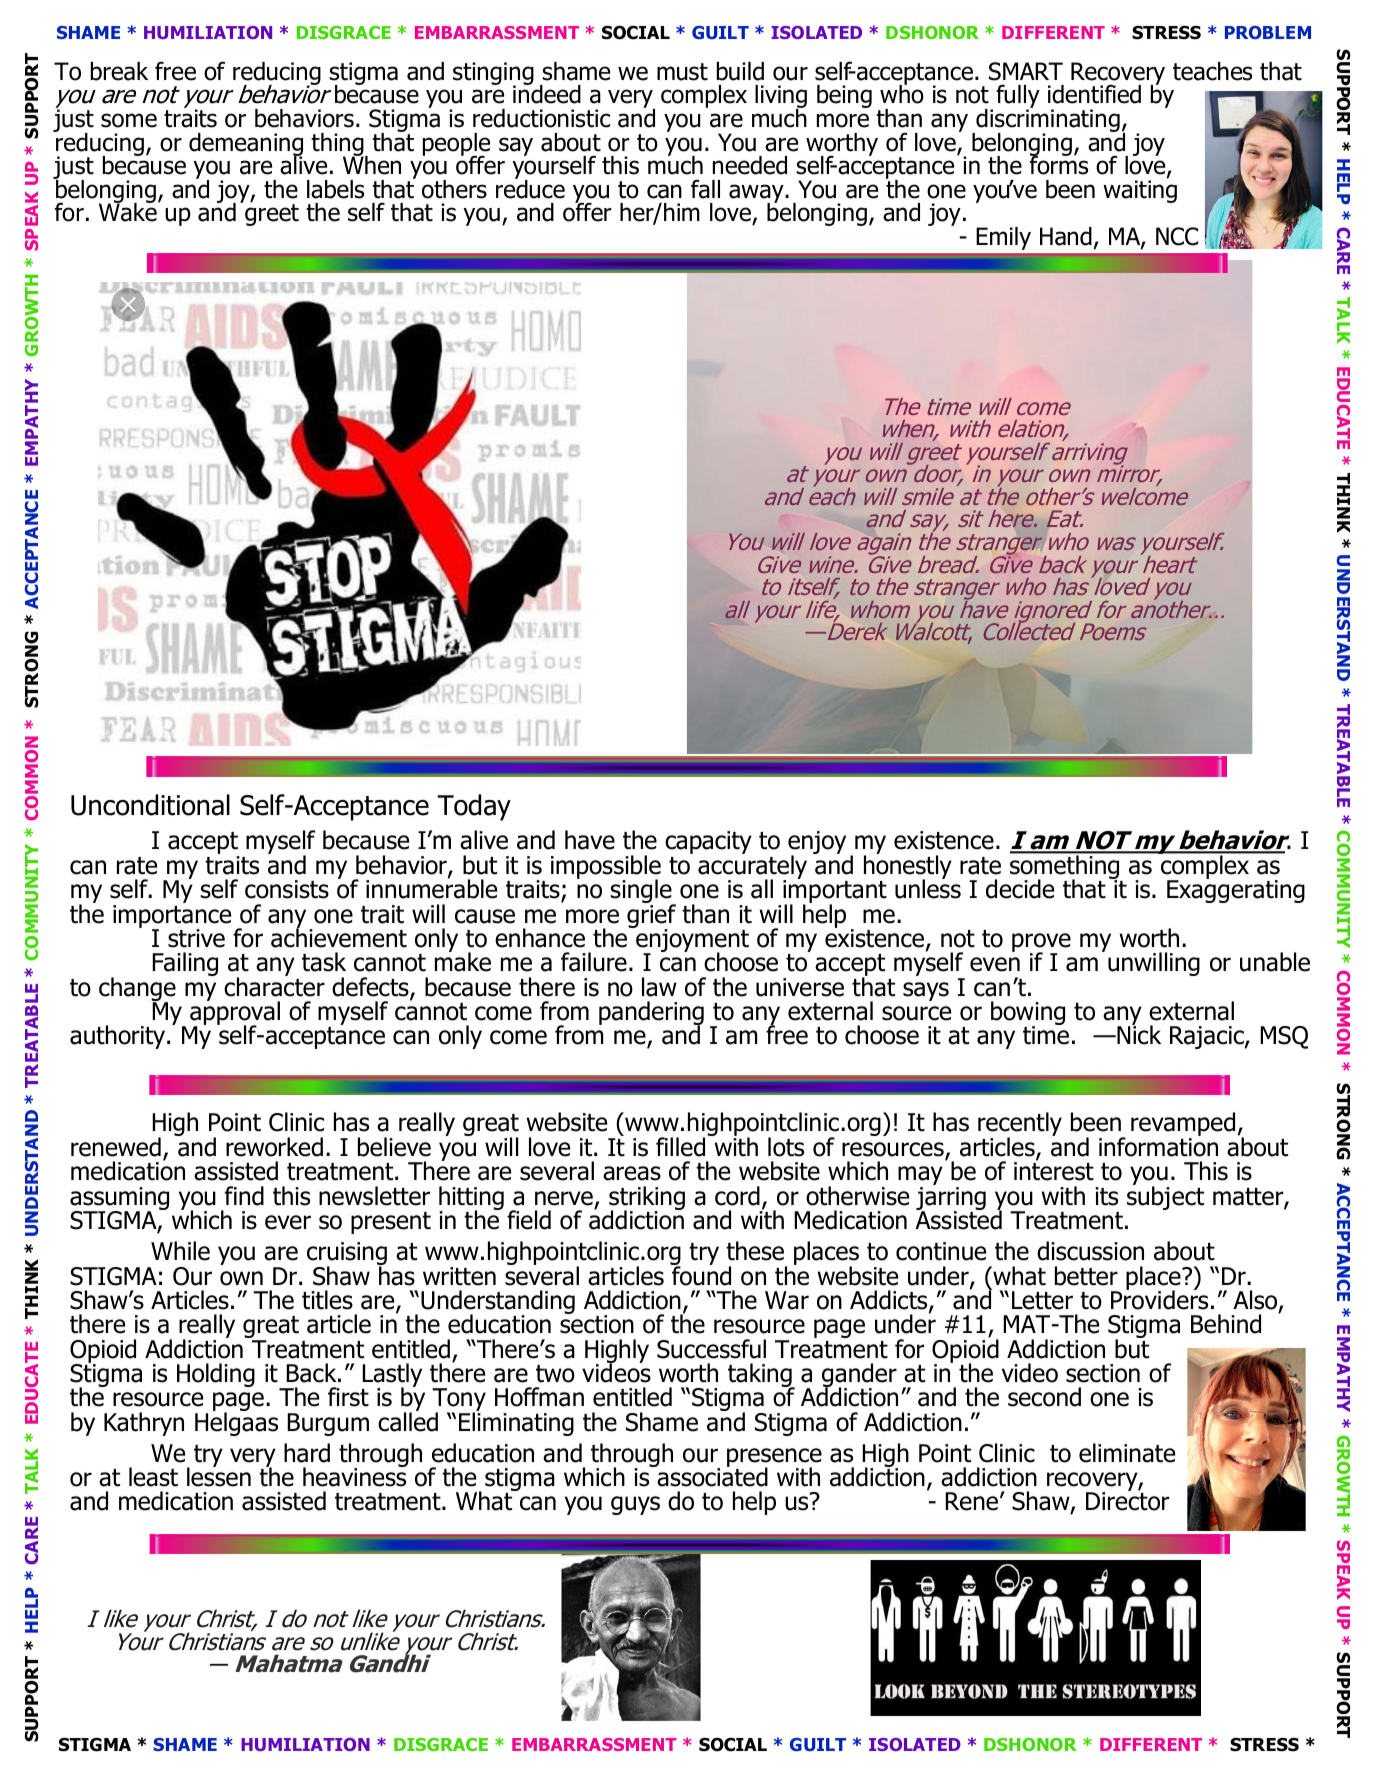  What do you see at coordinates (246, 145) in the screenshot?
I see `demeaning` at bounding box center [246, 145].
